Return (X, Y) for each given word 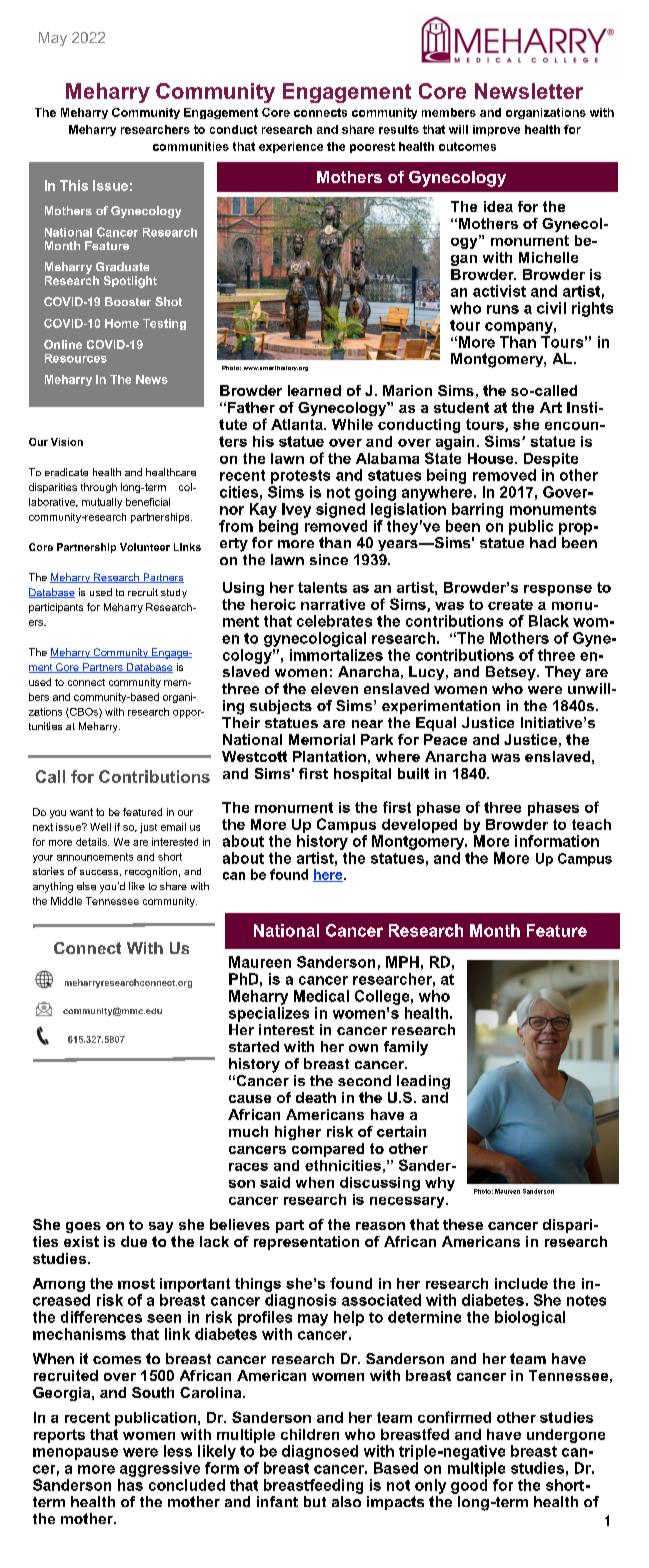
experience (291, 147)
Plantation (329, 756)
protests (300, 477)
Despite (551, 460)
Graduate (122, 266)
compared (328, 1150)
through (99, 488)
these (463, 1224)
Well (100, 827)
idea (498, 206)
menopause (75, 1454)
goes (83, 1227)
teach (591, 824)
